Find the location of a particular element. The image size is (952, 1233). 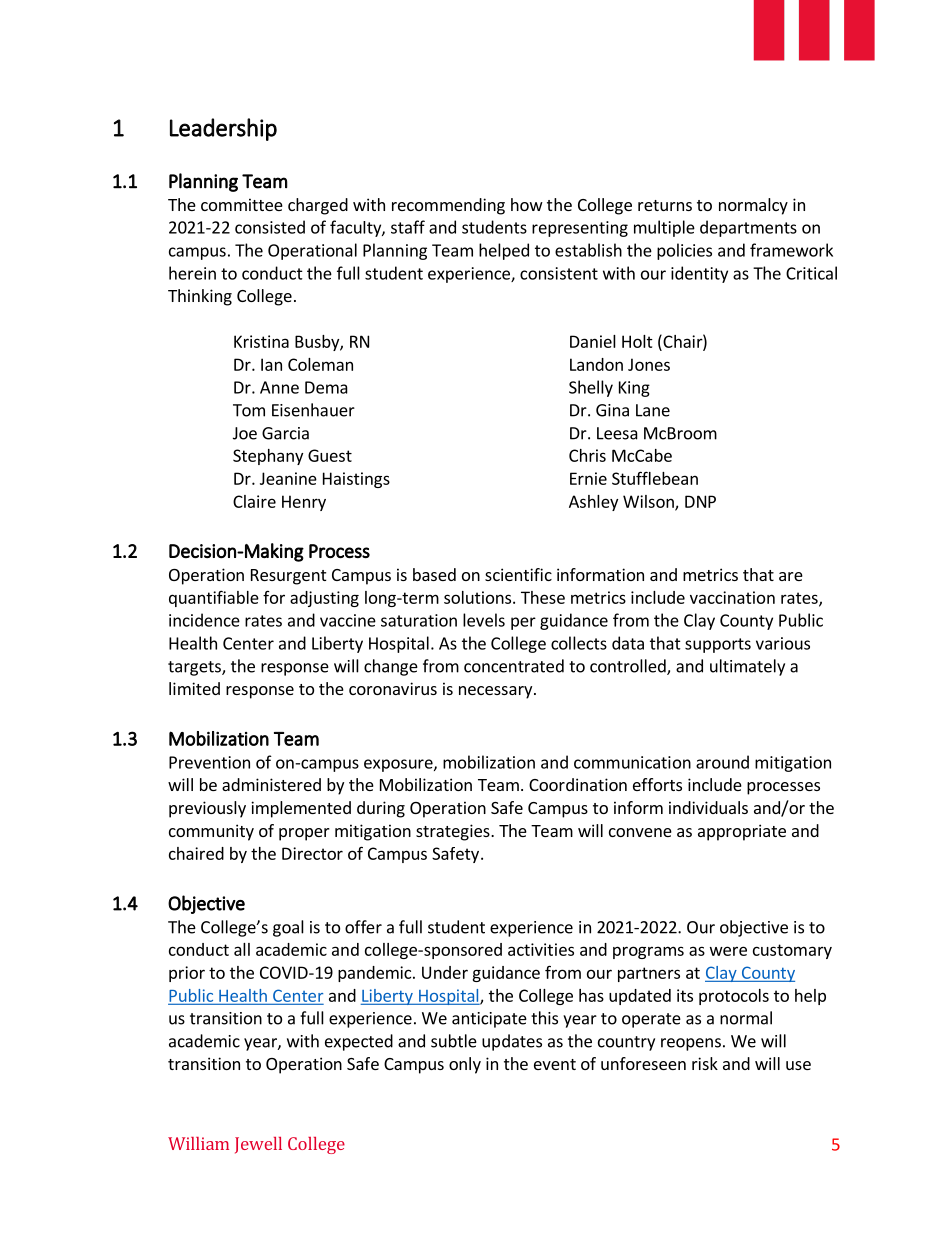

departments is located at coordinates (748, 228).
